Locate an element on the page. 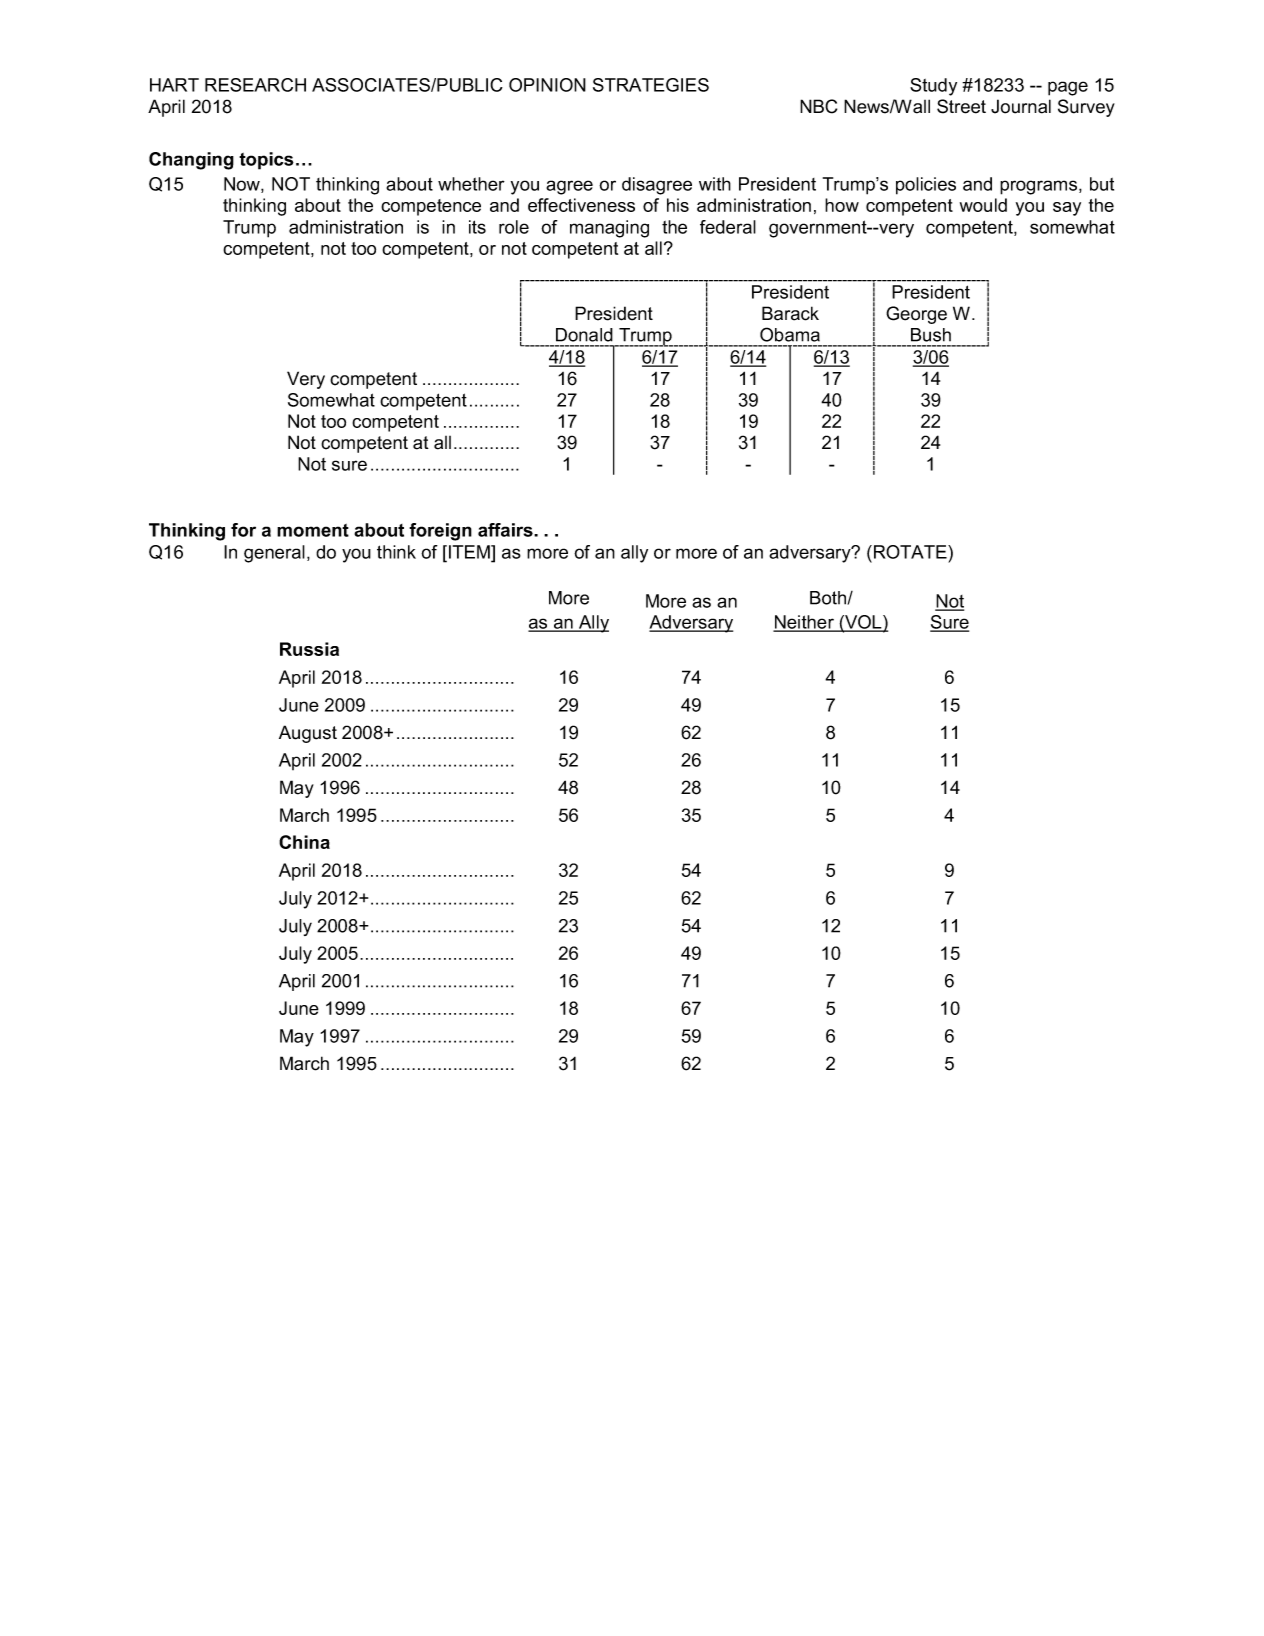 This document has width=1264, height=1636. Street is located at coordinates (961, 106).
